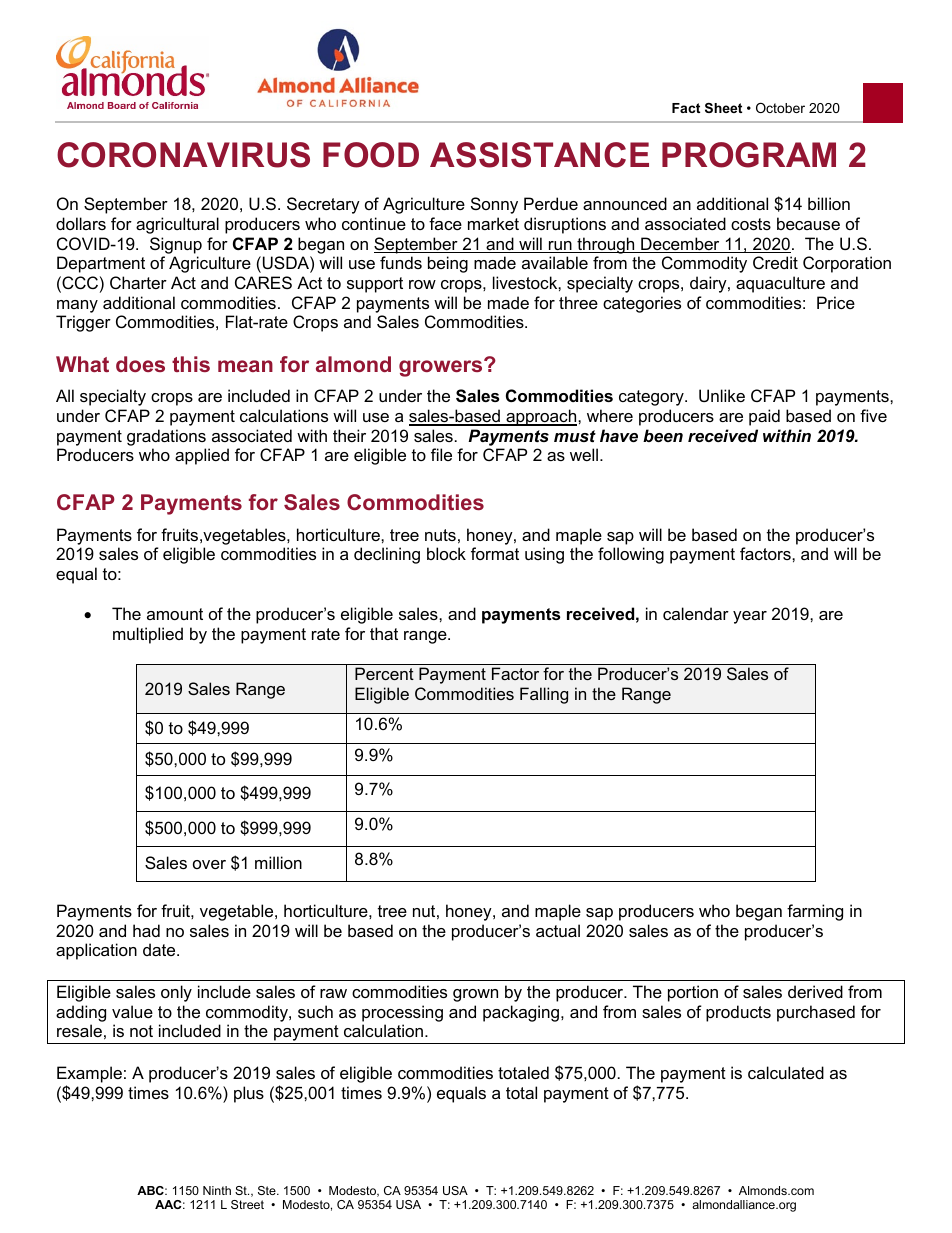  I want to click on year, so click(750, 617).
